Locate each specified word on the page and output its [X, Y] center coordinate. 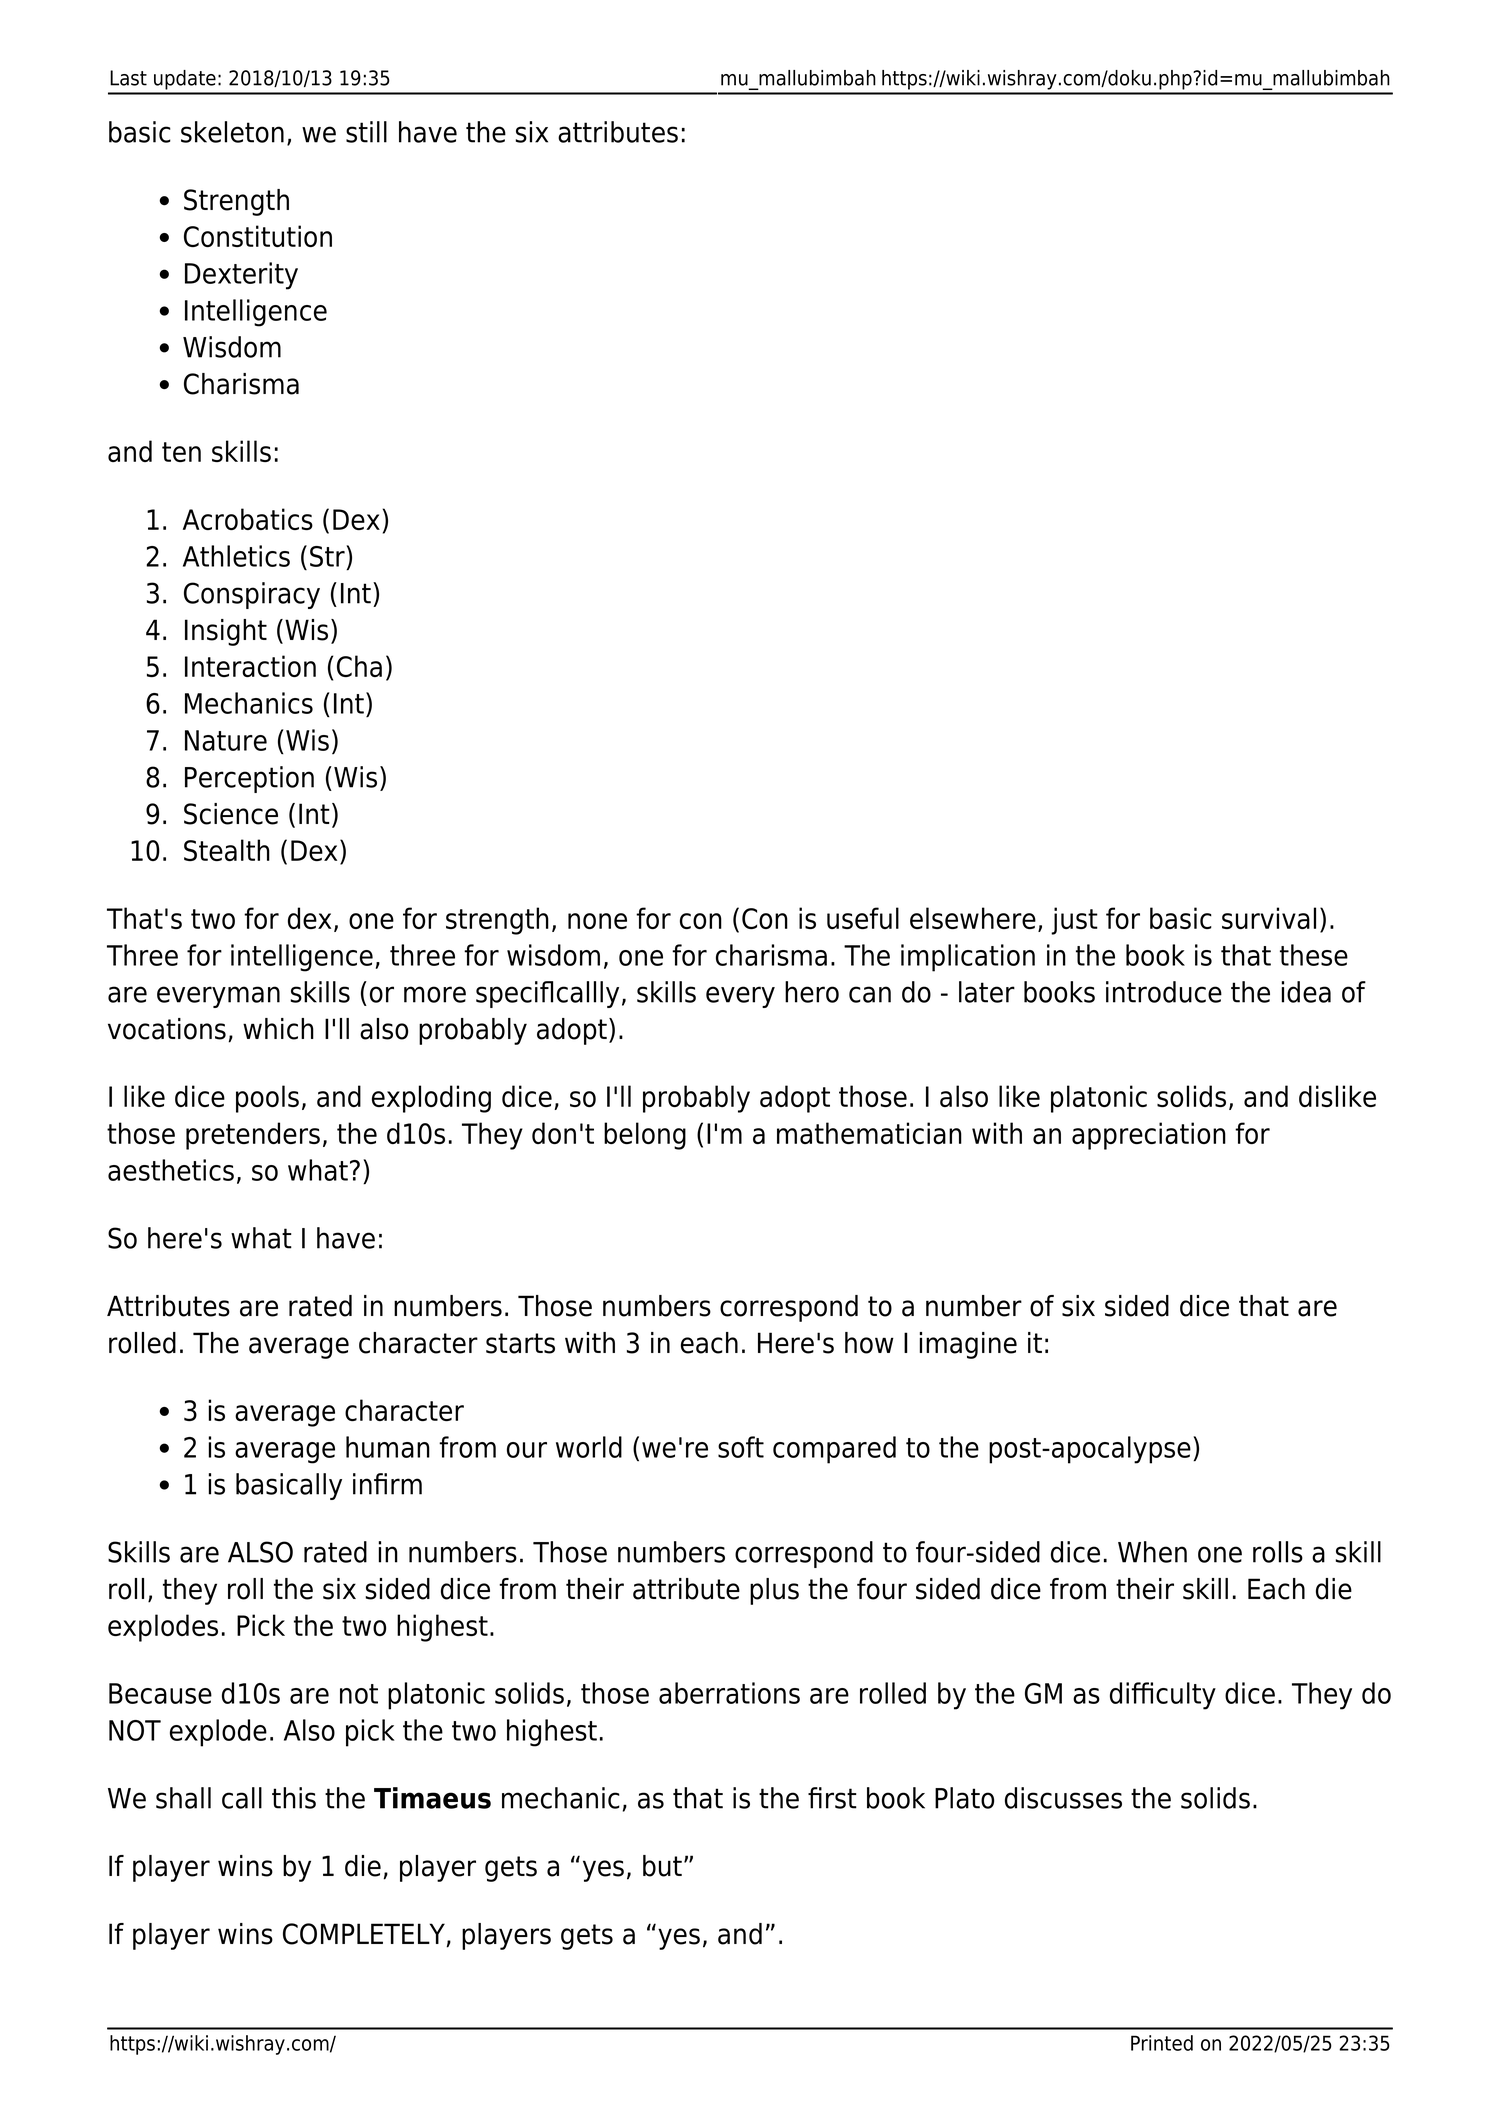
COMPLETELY [365, 1935]
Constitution [258, 236]
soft [741, 1447]
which [278, 1029]
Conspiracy [252, 595]
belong [645, 1136]
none [597, 921]
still [366, 132]
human [388, 1447]
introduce [1164, 992]
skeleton [232, 132]
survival [1269, 918]
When [1152, 1552]
